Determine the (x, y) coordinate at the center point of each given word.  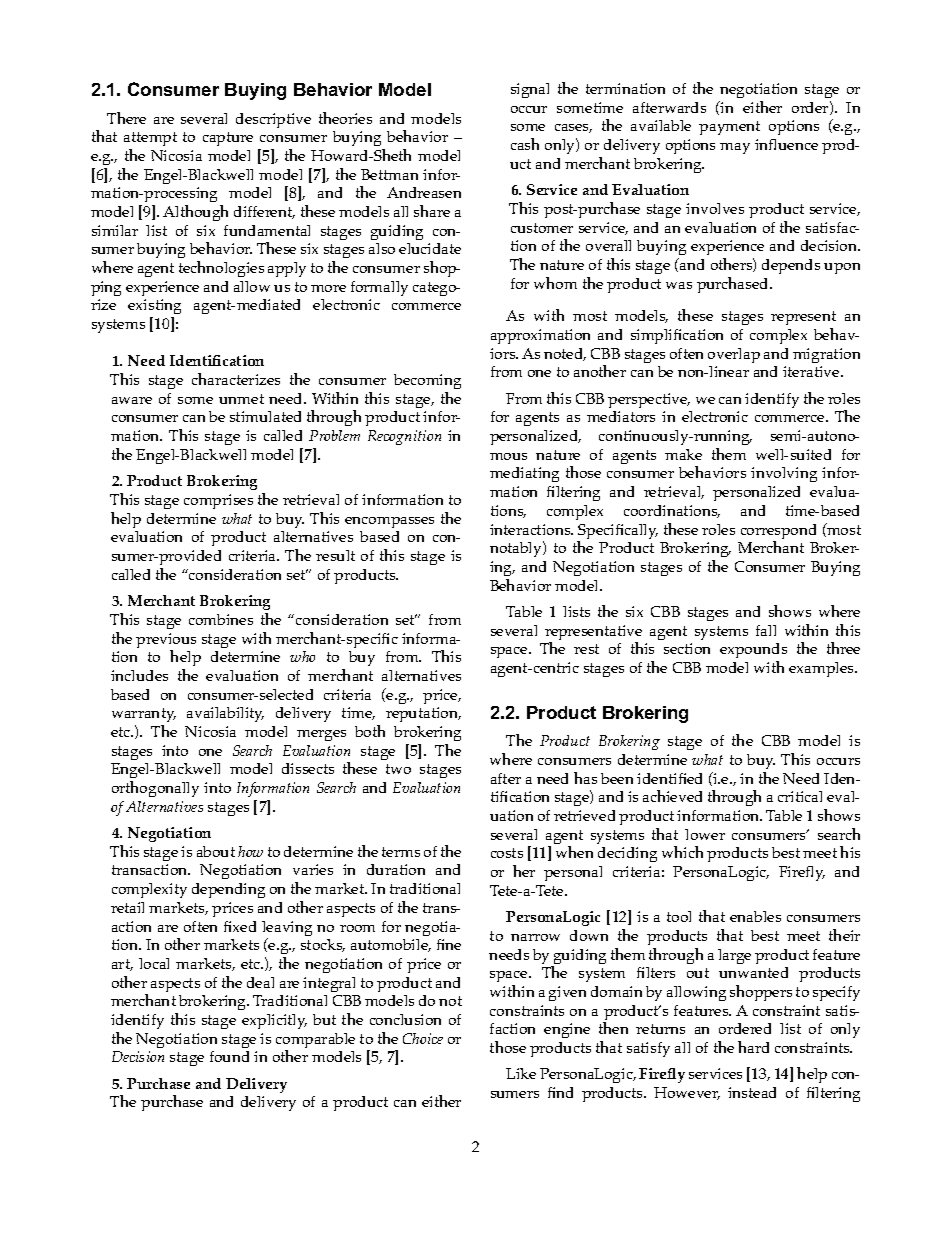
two (398, 769)
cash (525, 144)
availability (225, 714)
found (229, 1056)
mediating (524, 474)
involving (784, 474)
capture (228, 139)
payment (729, 128)
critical (800, 796)
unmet (241, 399)
